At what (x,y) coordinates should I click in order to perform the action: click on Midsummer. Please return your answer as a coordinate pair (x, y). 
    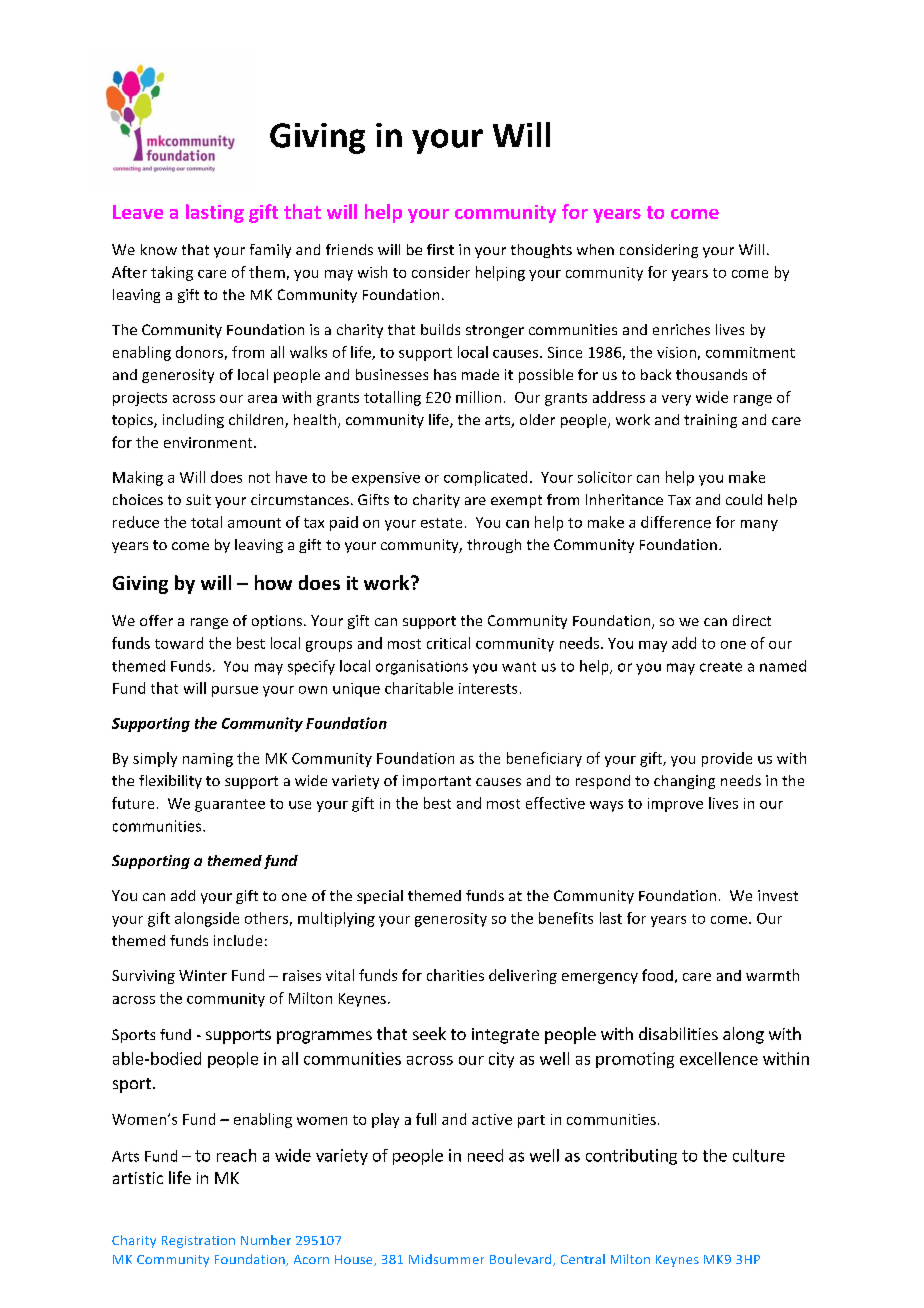
    Looking at the image, I should click on (446, 1259).
